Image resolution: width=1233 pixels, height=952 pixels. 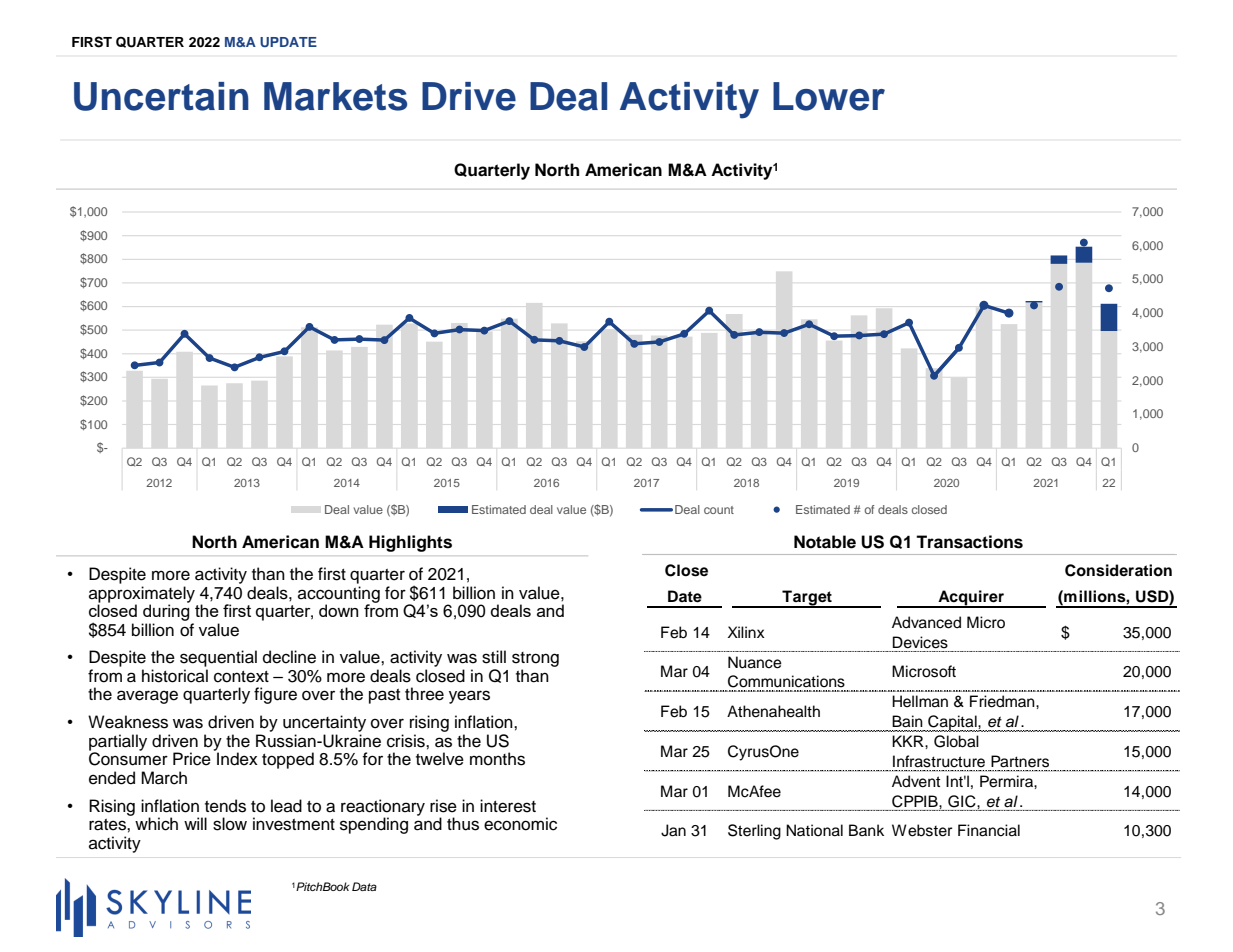 What do you see at coordinates (971, 599) in the page?
I see `Acquirer` at bounding box center [971, 599].
